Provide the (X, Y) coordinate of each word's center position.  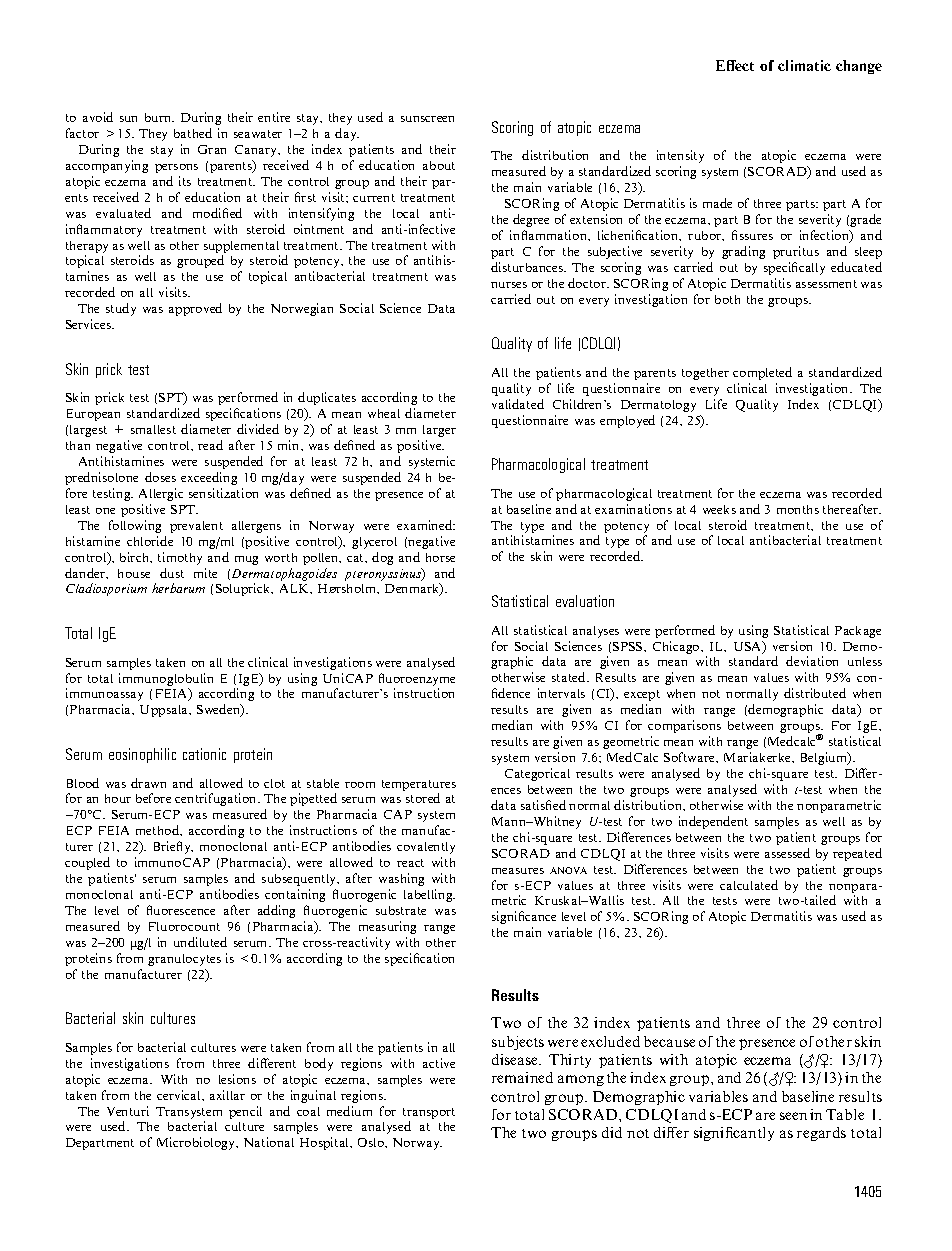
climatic (804, 65)
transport (429, 1113)
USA (749, 647)
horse (440, 557)
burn (159, 117)
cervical (180, 1095)
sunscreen (427, 119)
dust (172, 573)
